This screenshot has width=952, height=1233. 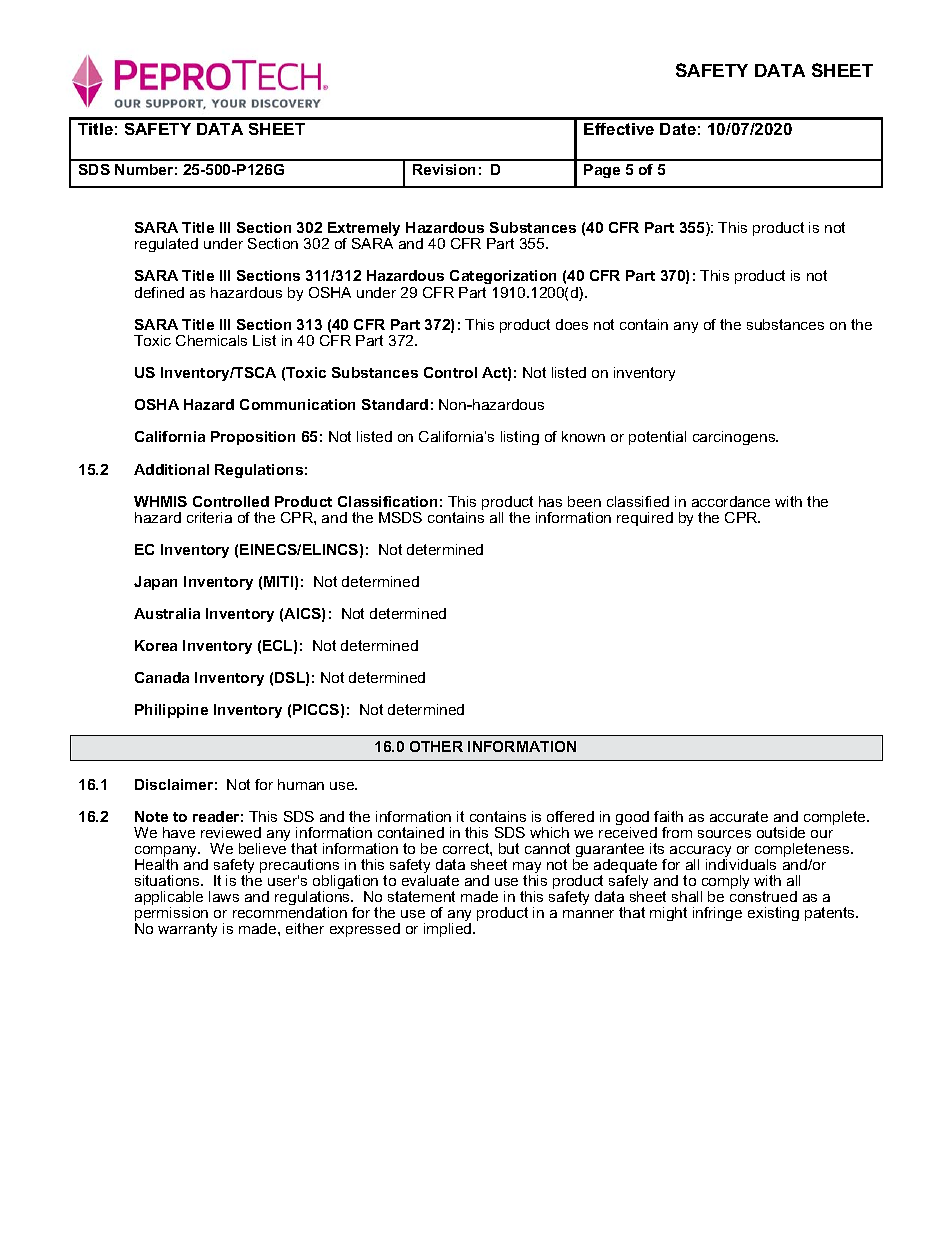 What do you see at coordinates (444, 169) in the screenshot?
I see `Revision` at bounding box center [444, 169].
